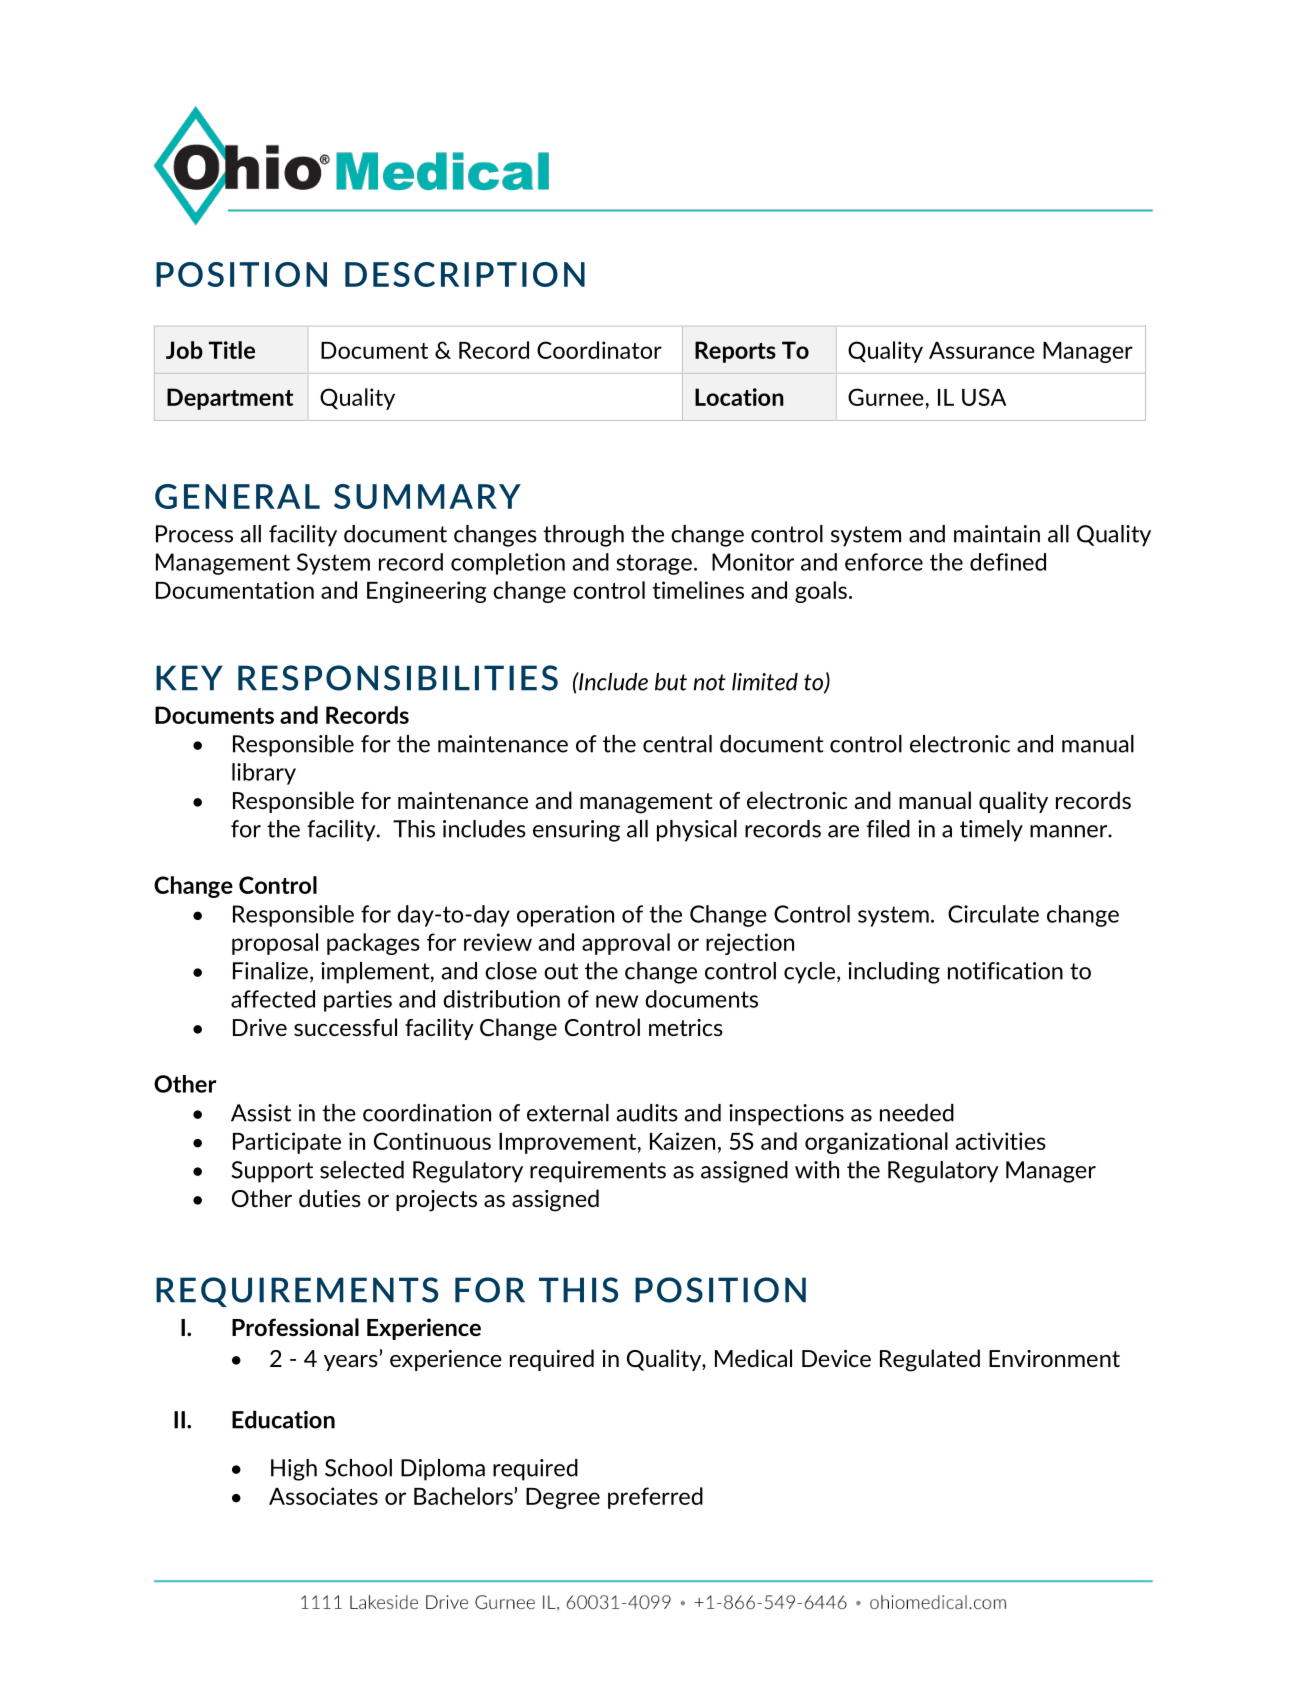  I want to click on operation, so click(565, 916).
